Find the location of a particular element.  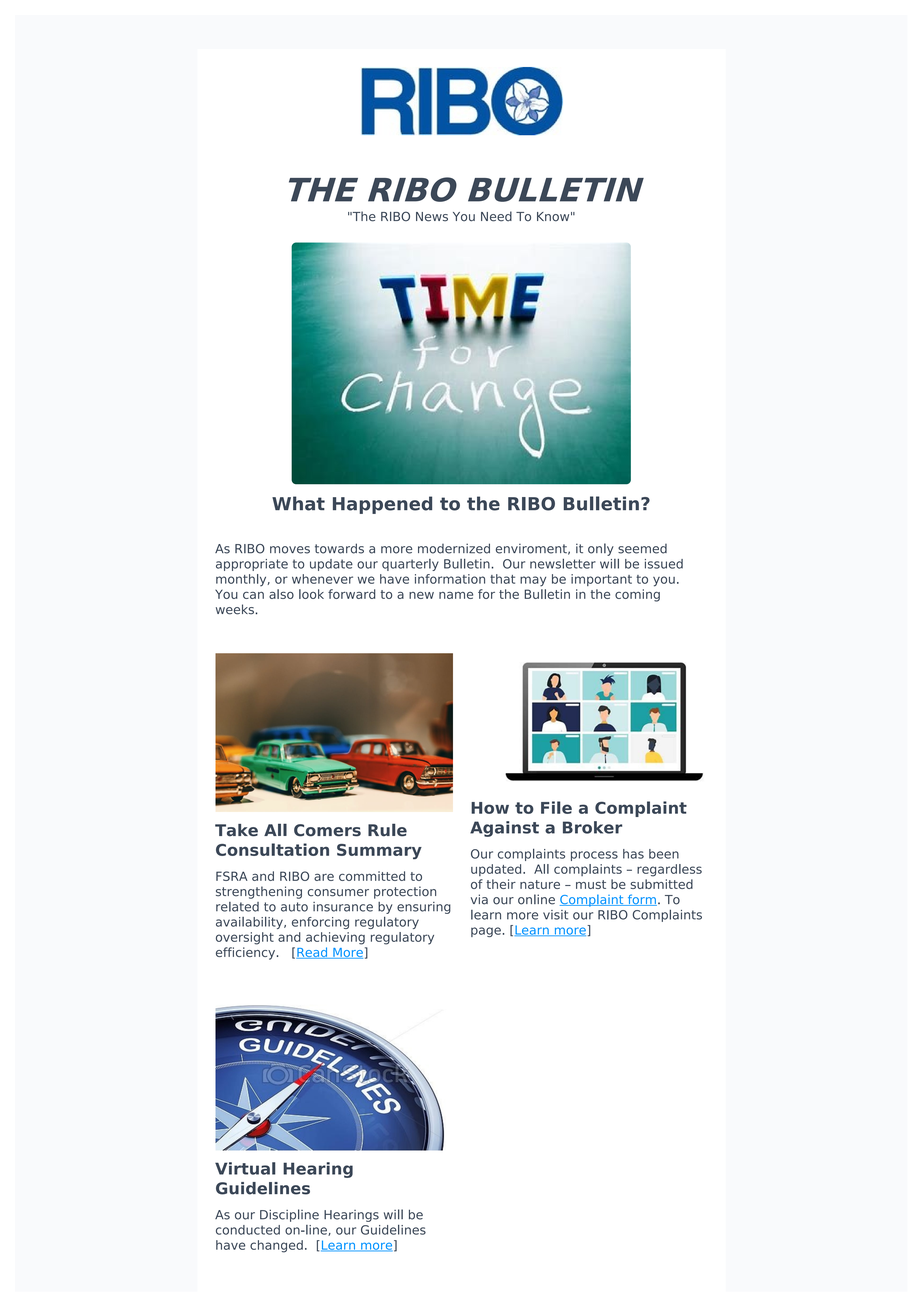

important is located at coordinates (601, 580).
